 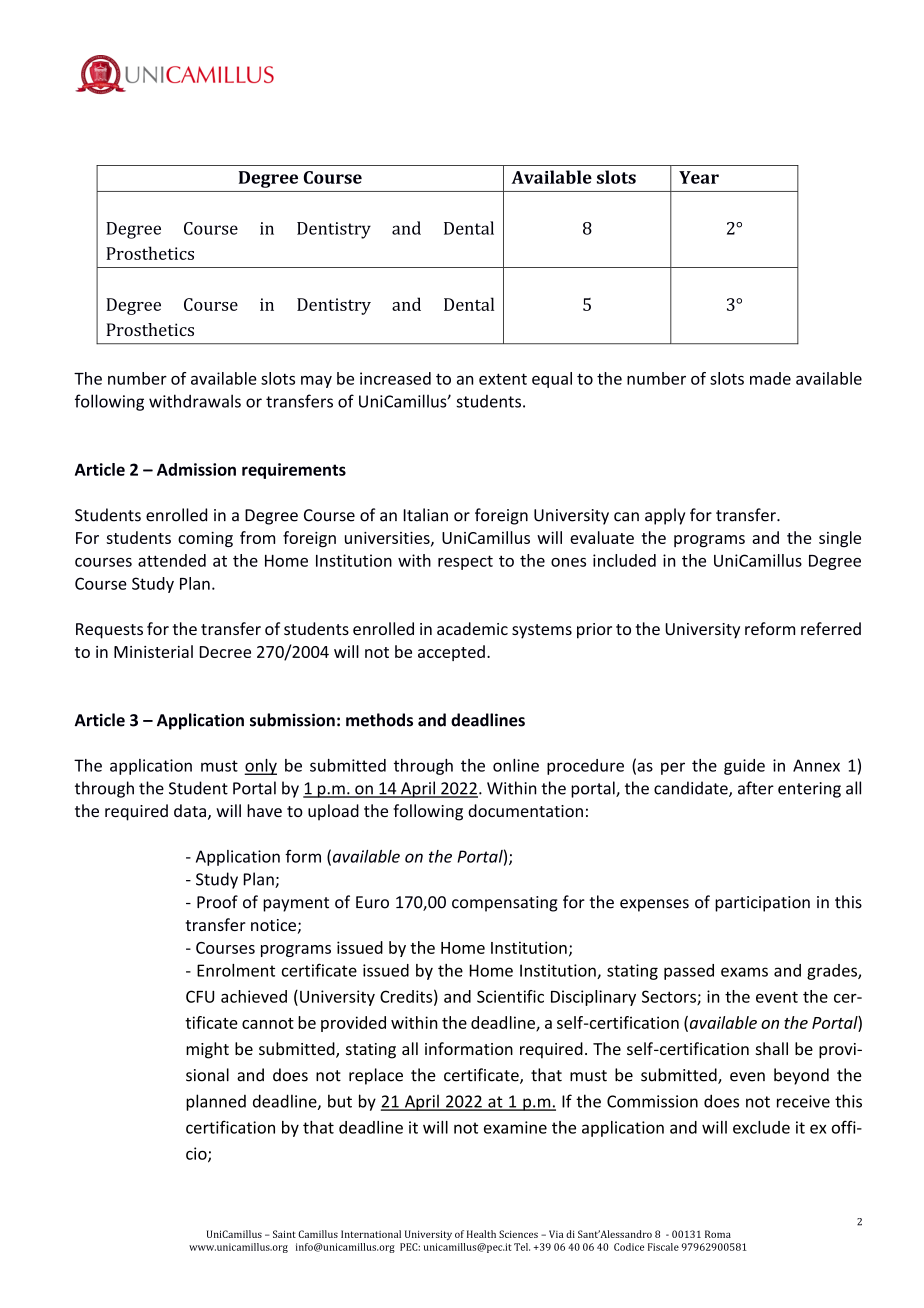 I want to click on may, so click(x=316, y=382).
